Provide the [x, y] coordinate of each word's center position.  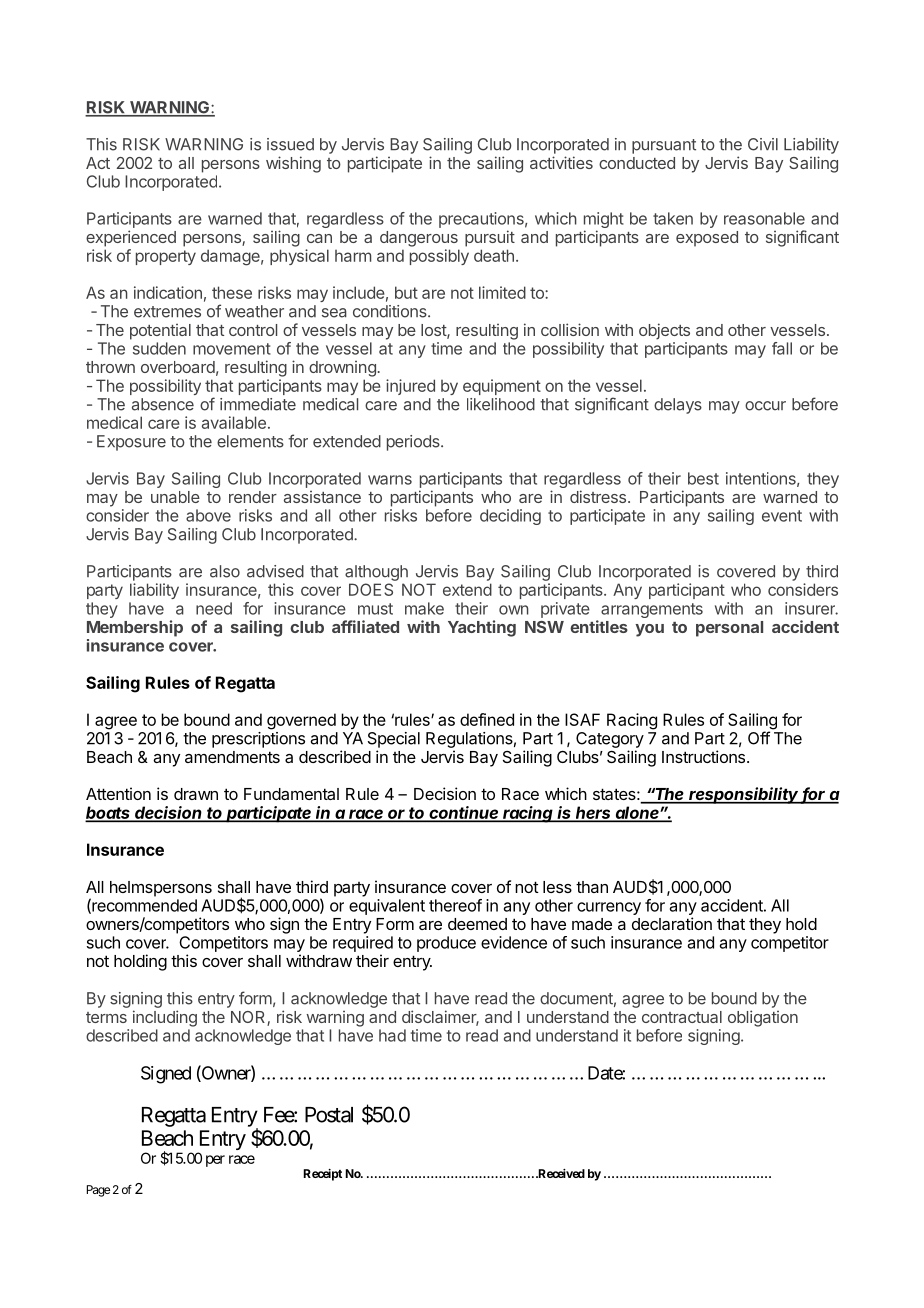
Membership [135, 628]
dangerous [419, 239]
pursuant [664, 146]
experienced [131, 238]
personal [729, 629]
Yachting [482, 628]
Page [98, 1191]
